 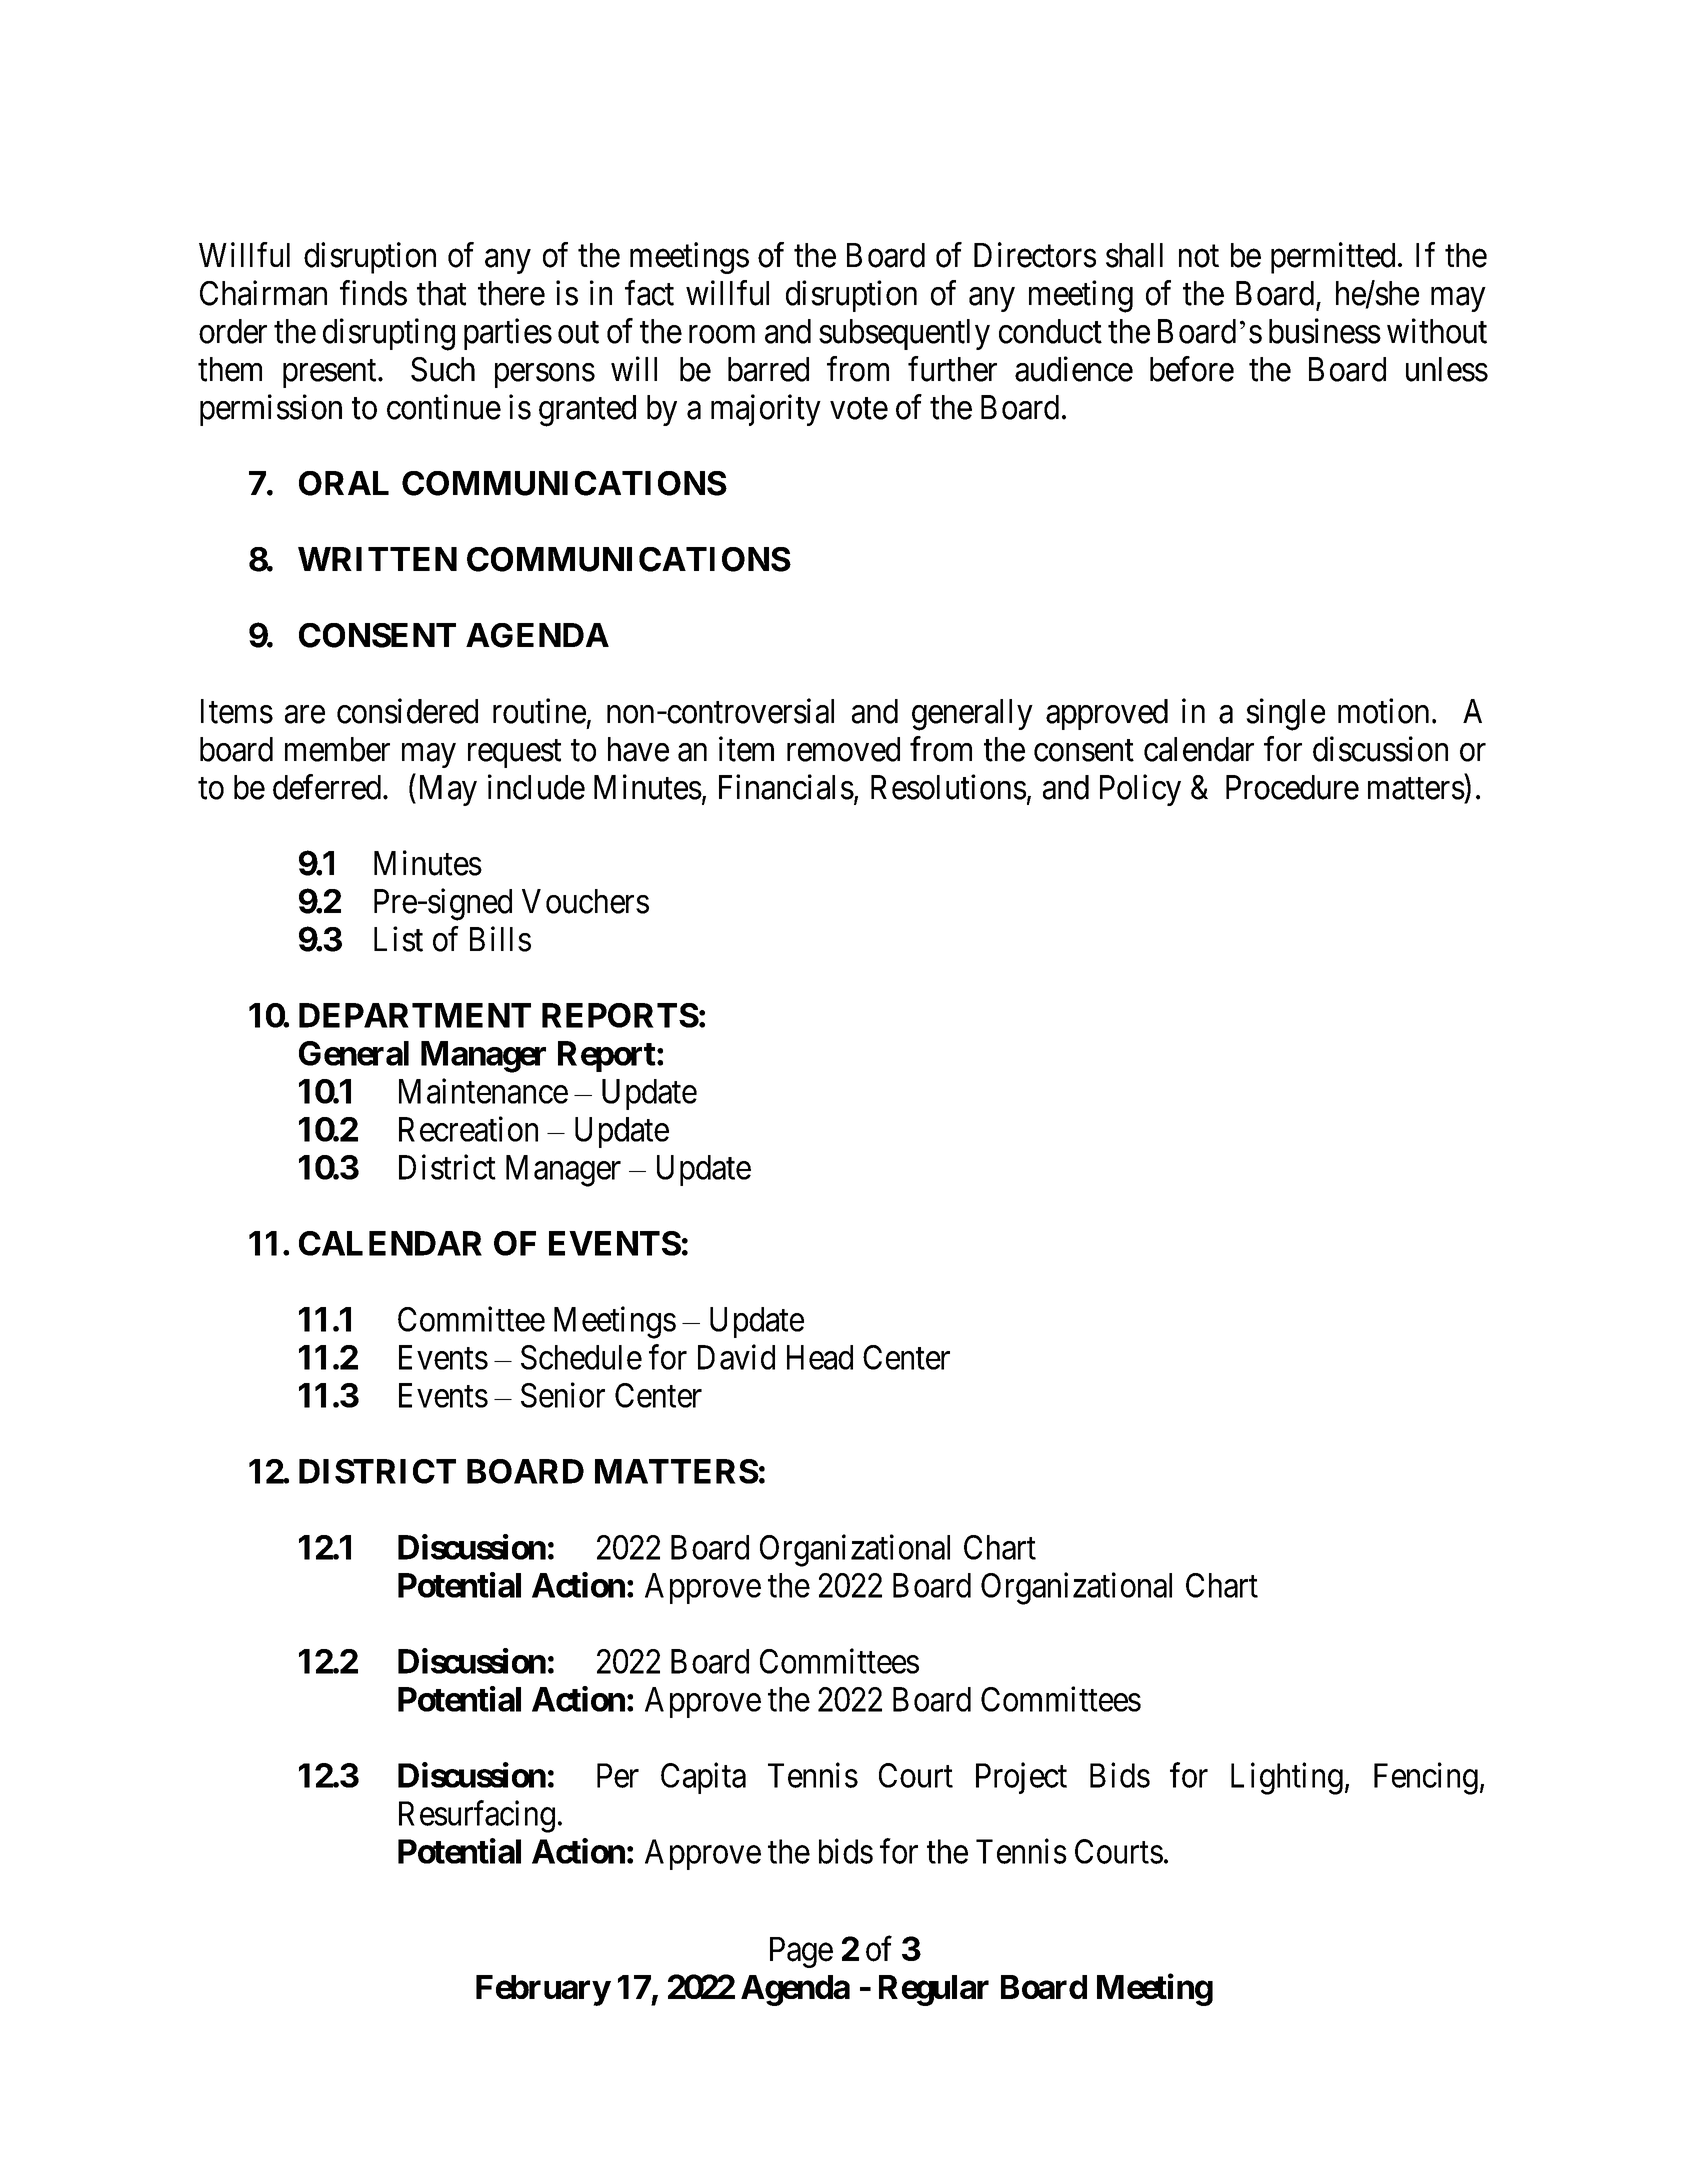 I want to click on Senior, so click(x=563, y=1395).
